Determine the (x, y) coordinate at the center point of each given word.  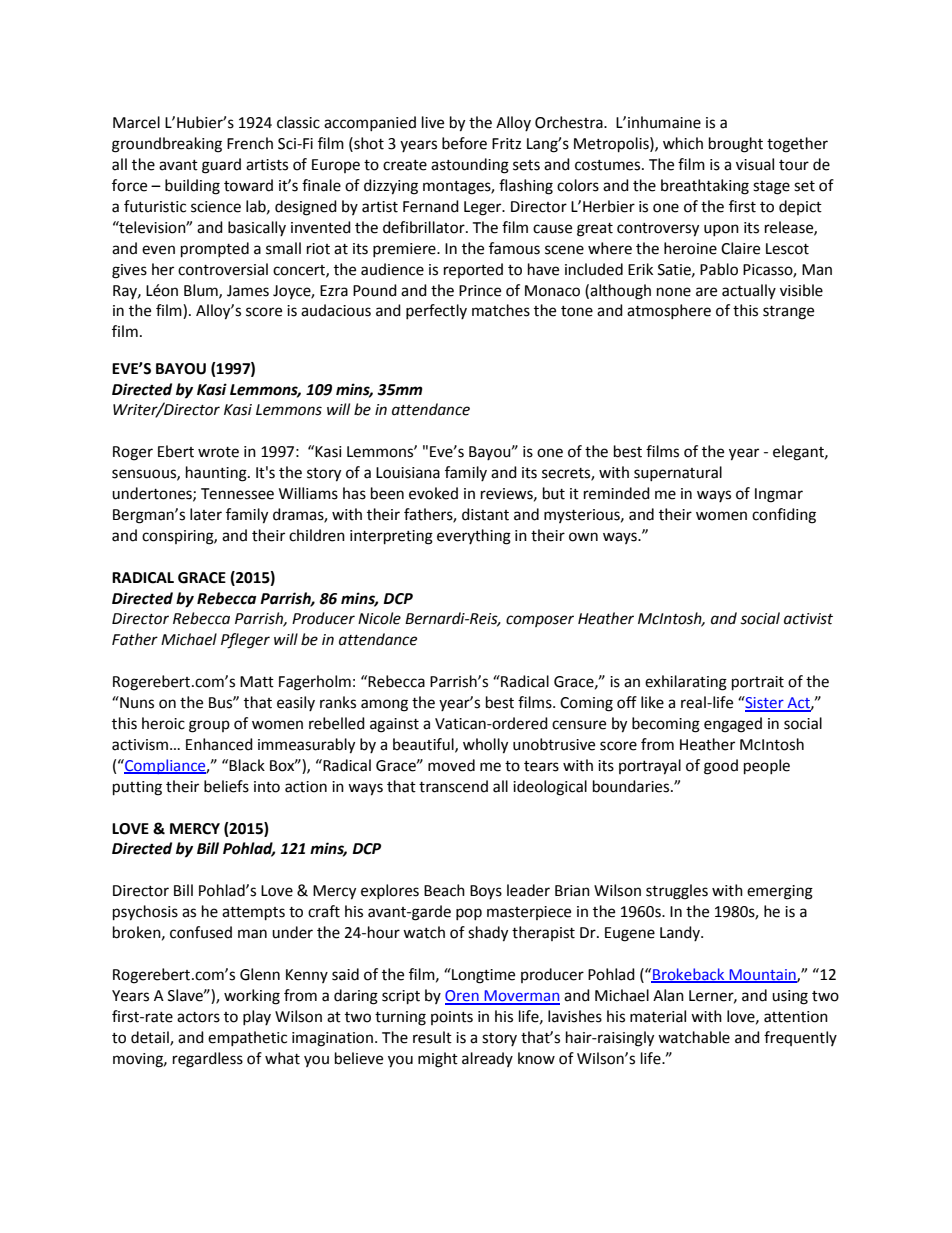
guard (221, 166)
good (721, 767)
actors (198, 1017)
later (206, 514)
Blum (202, 291)
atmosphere (669, 311)
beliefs (226, 786)
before (464, 143)
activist (808, 619)
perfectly (436, 311)
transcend (453, 786)
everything (474, 537)
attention (796, 1017)
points (452, 1018)
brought (736, 145)
